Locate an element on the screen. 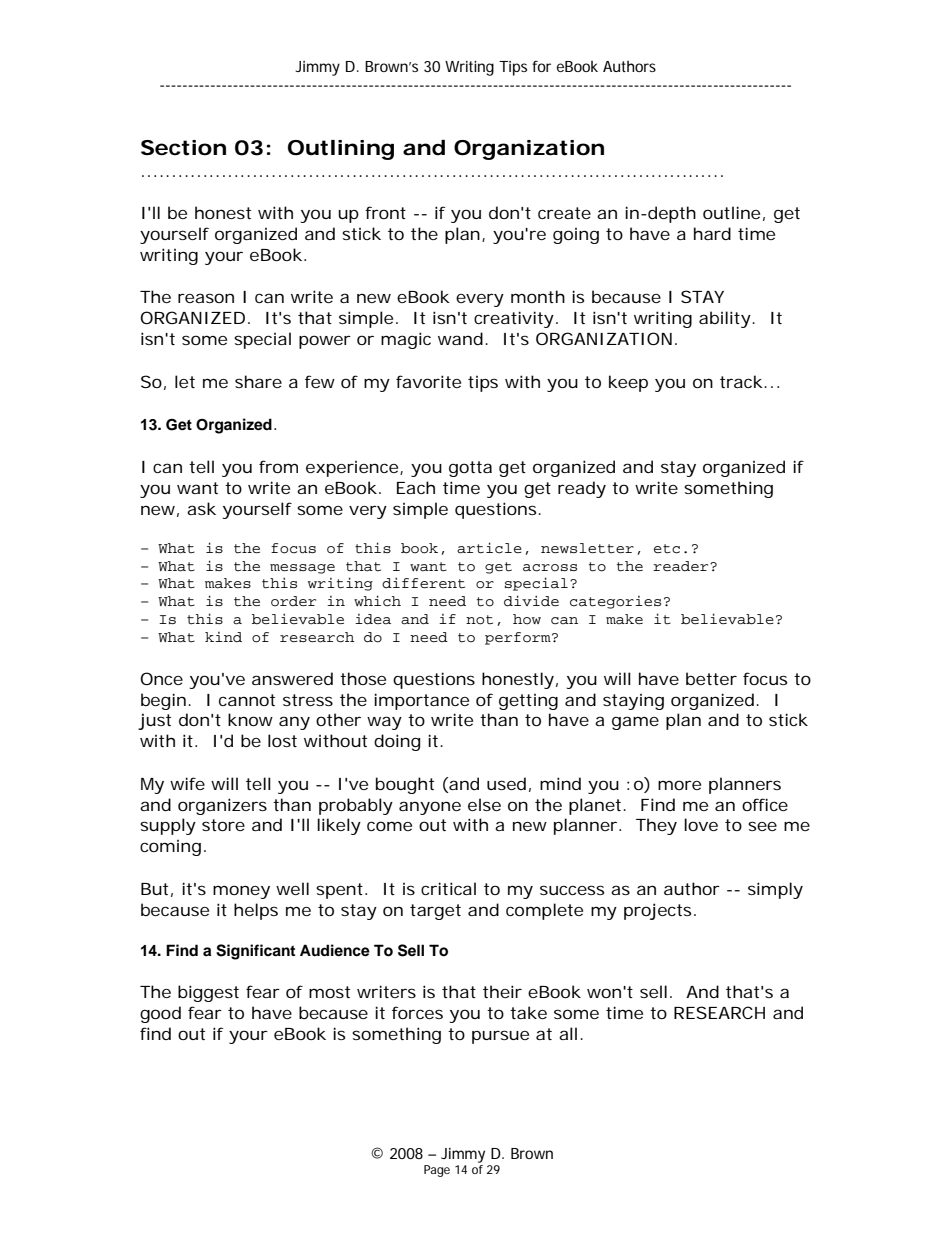  hard is located at coordinates (712, 233).
